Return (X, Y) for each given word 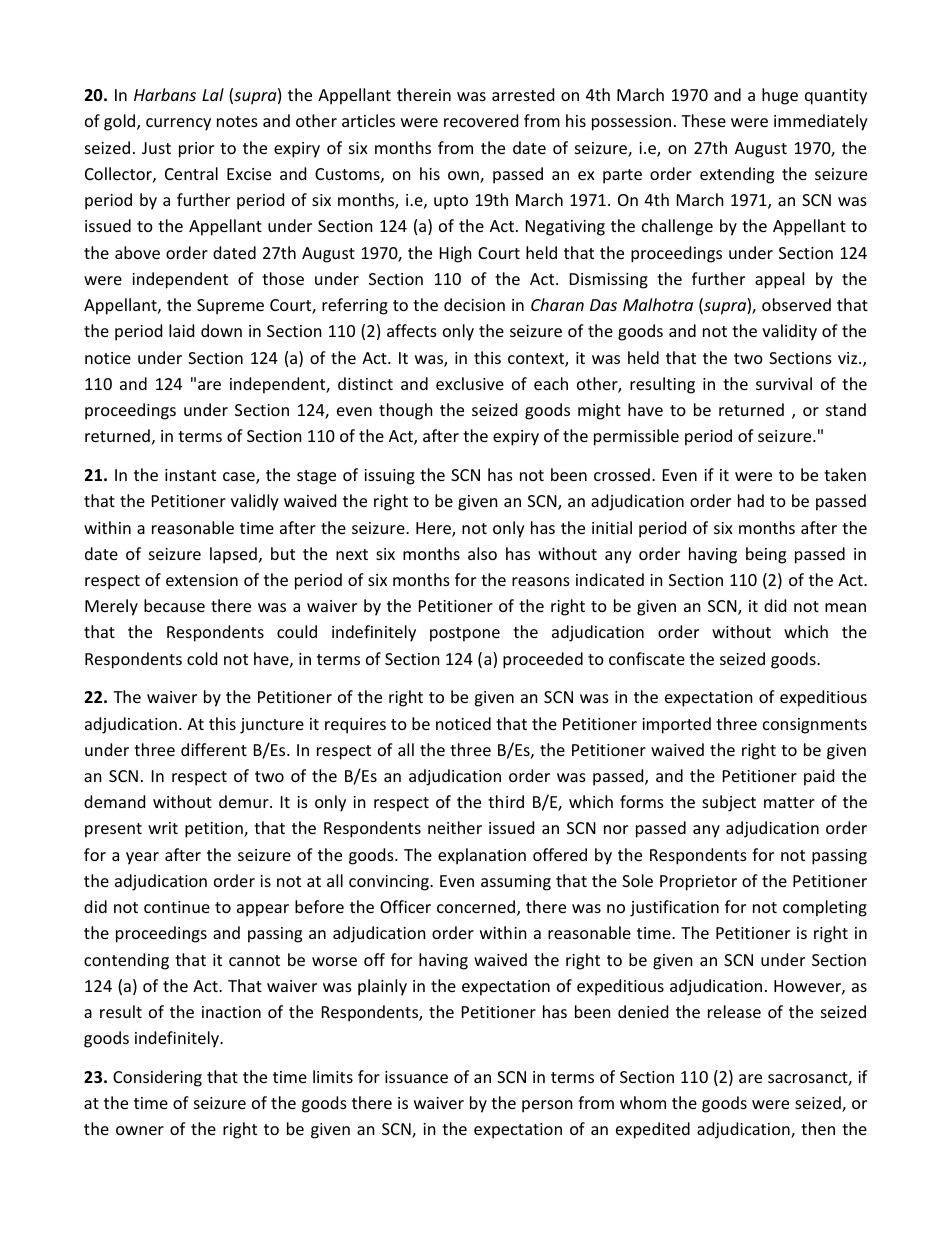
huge (780, 96)
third (506, 801)
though (406, 411)
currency (178, 124)
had (751, 500)
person (547, 1106)
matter (789, 802)
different (214, 749)
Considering (157, 1078)
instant (190, 475)
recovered (481, 120)
